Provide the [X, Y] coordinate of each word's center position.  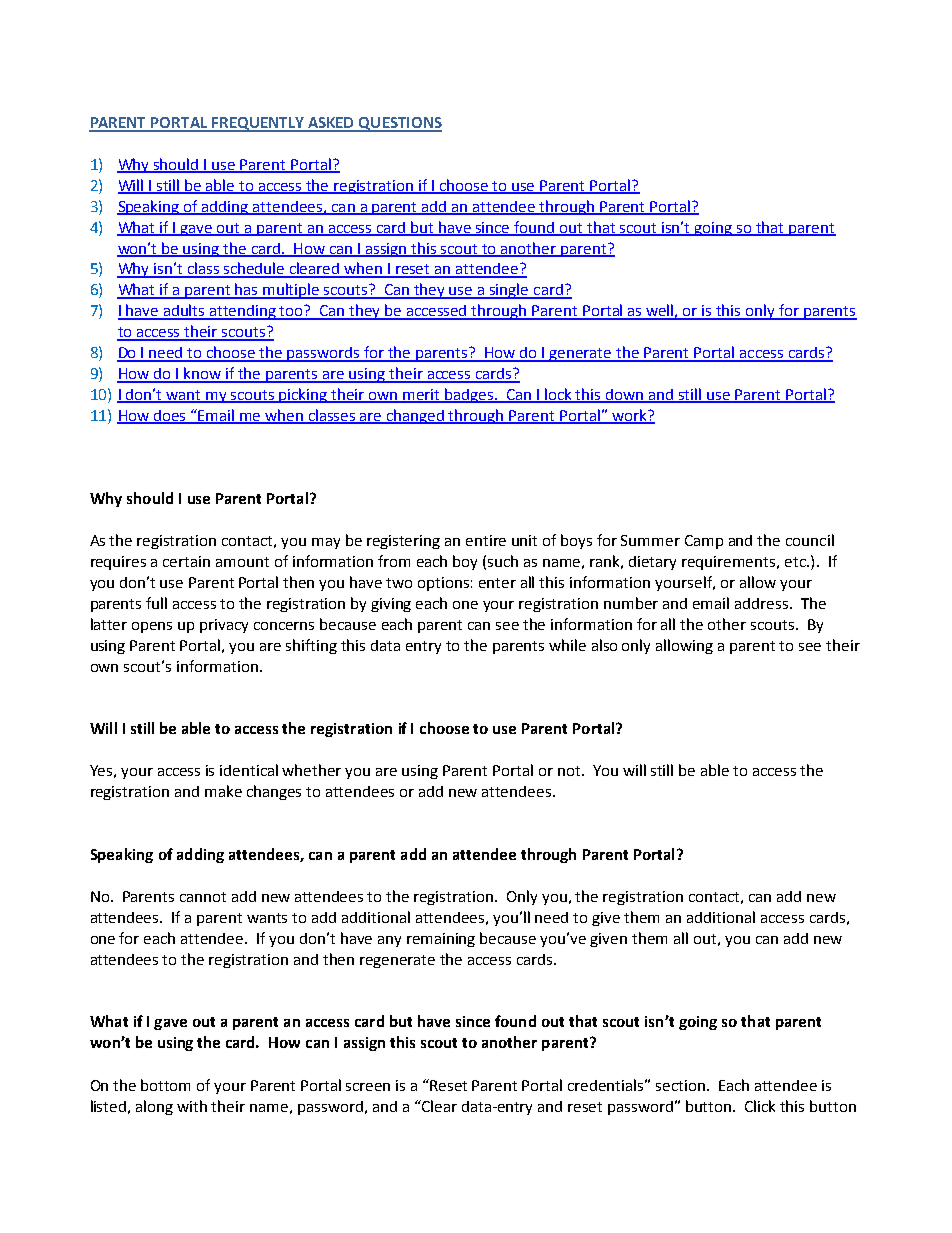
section [680, 1085]
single [509, 291]
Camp [704, 542]
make [223, 791]
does [170, 417]
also [604, 645]
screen [368, 1087]
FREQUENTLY [258, 124]
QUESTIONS [399, 124]
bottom [165, 1085]
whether [311, 770]
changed [416, 416]
